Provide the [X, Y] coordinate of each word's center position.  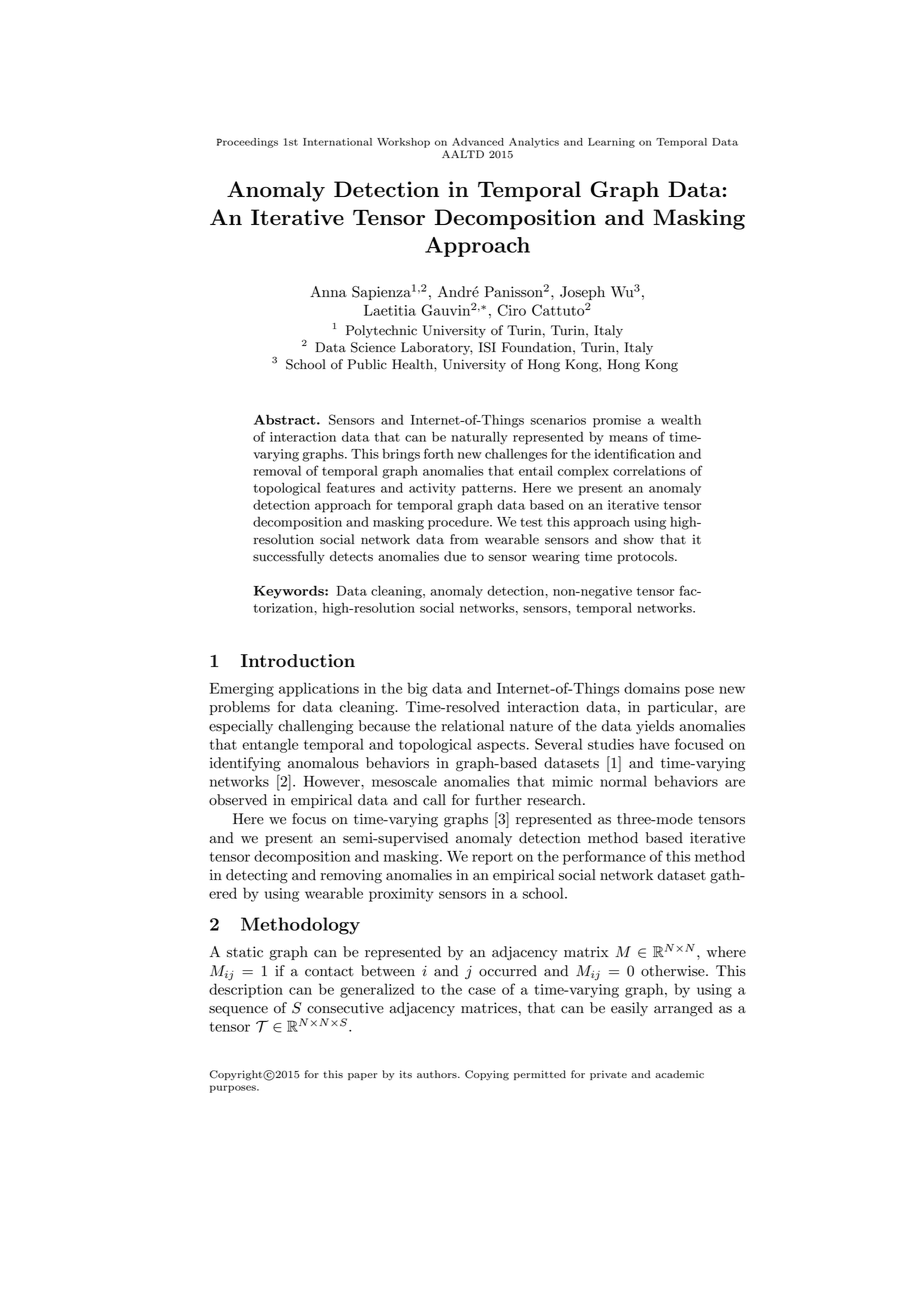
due [455, 556]
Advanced [478, 142]
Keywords [290, 592]
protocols [646, 557]
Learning [611, 143]
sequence [238, 1011]
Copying [487, 1075]
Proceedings [247, 143]
